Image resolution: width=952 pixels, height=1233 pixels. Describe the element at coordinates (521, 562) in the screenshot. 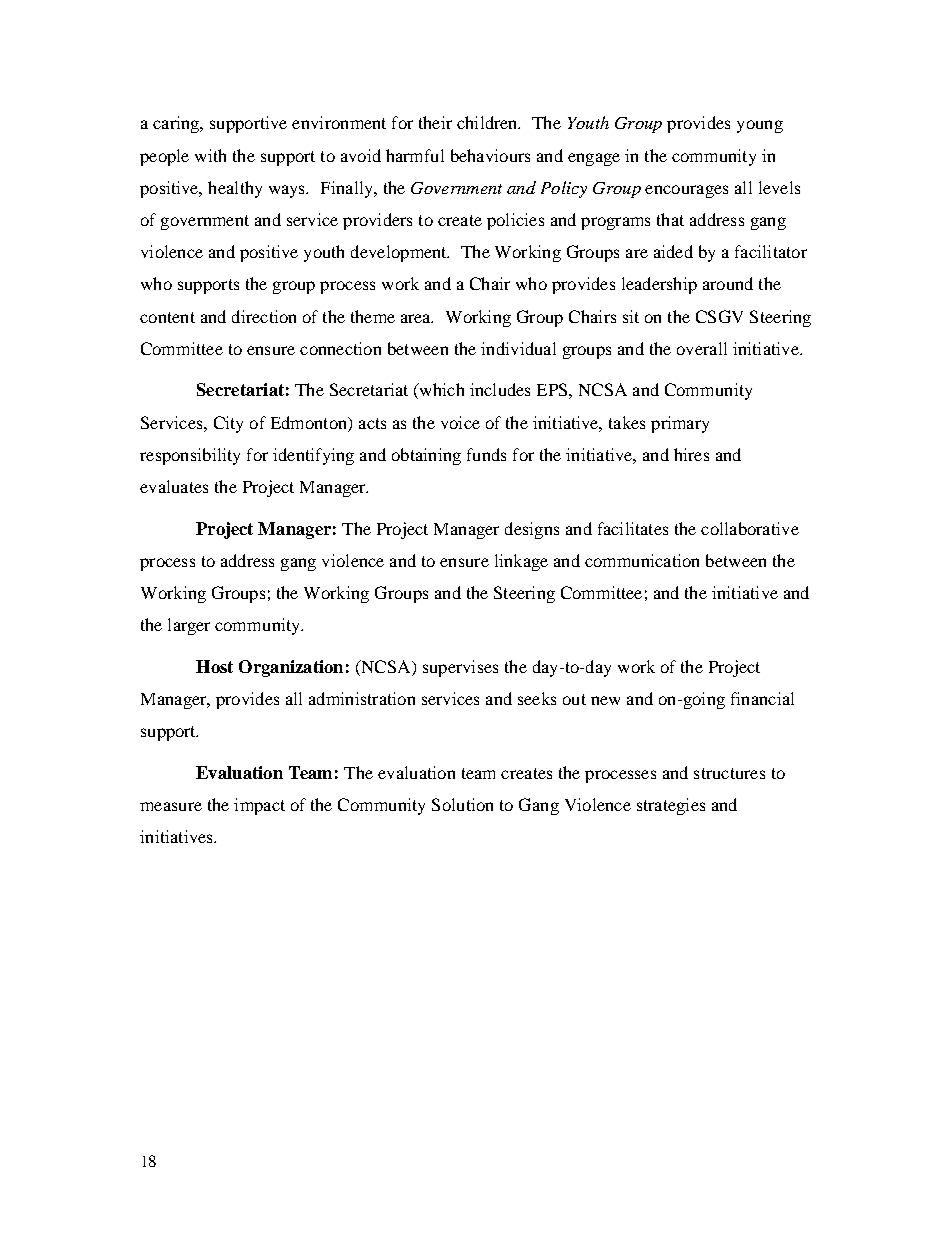

I see `linkage` at that location.
